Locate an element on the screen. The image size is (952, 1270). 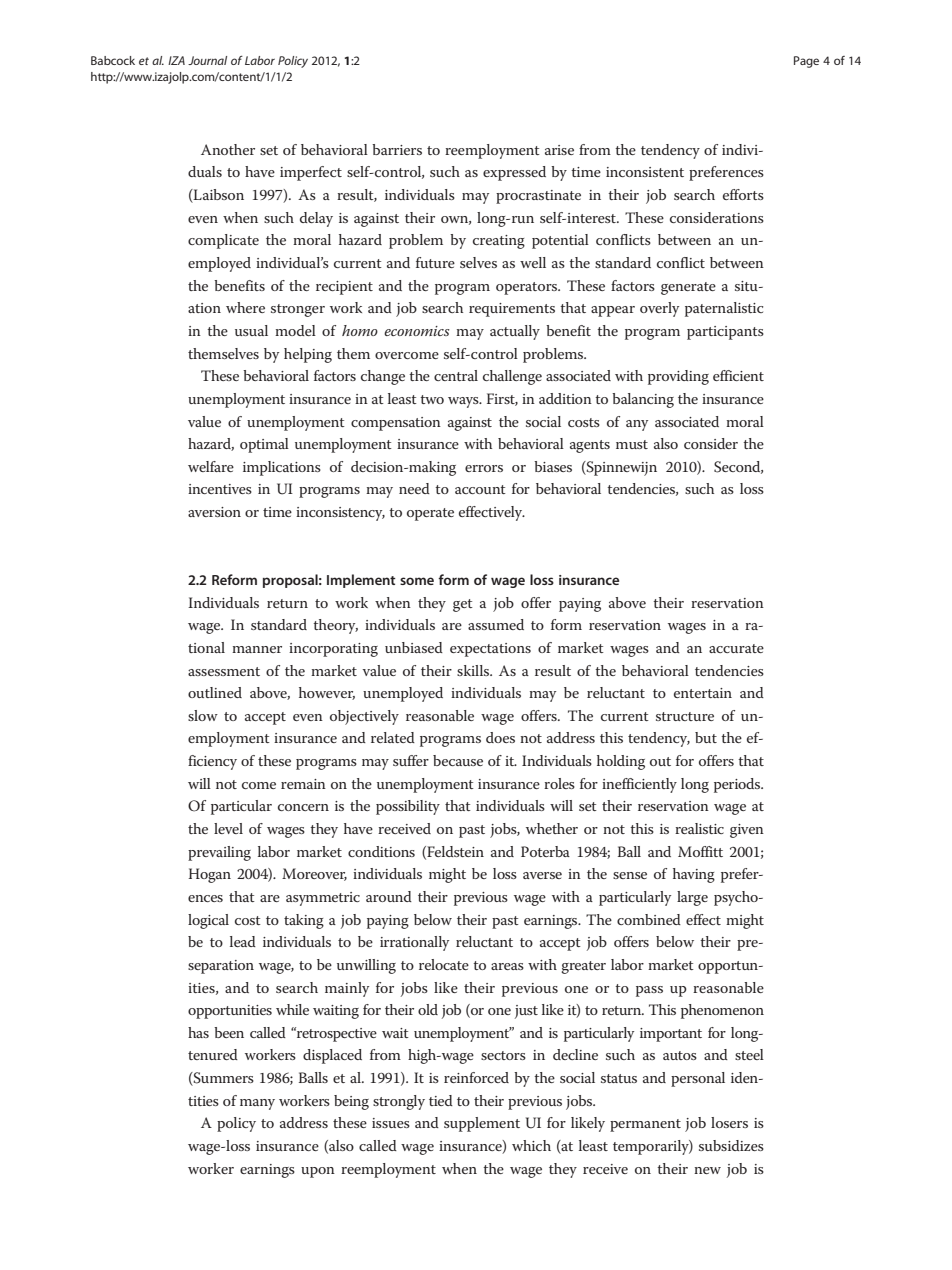
get is located at coordinates (463, 605).
